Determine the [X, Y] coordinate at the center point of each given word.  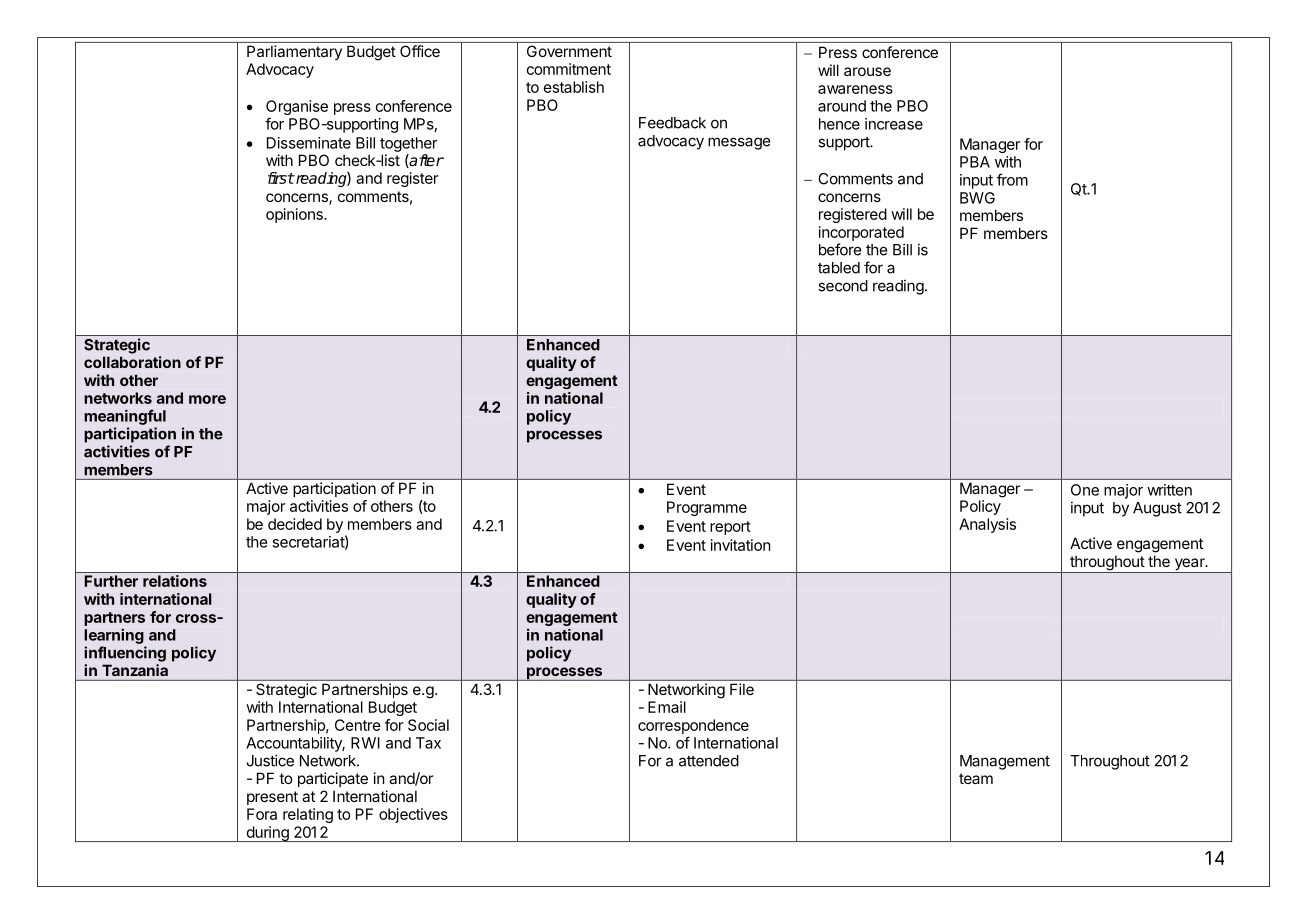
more [207, 399]
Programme [707, 508]
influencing [125, 654]
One [1085, 490]
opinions [295, 215]
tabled [839, 268]
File [742, 689]
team [976, 778]
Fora [262, 814]
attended [709, 761]
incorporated [861, 233]
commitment [569, 69]
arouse [867, 71]
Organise [297, 109]
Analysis [987, 525]
